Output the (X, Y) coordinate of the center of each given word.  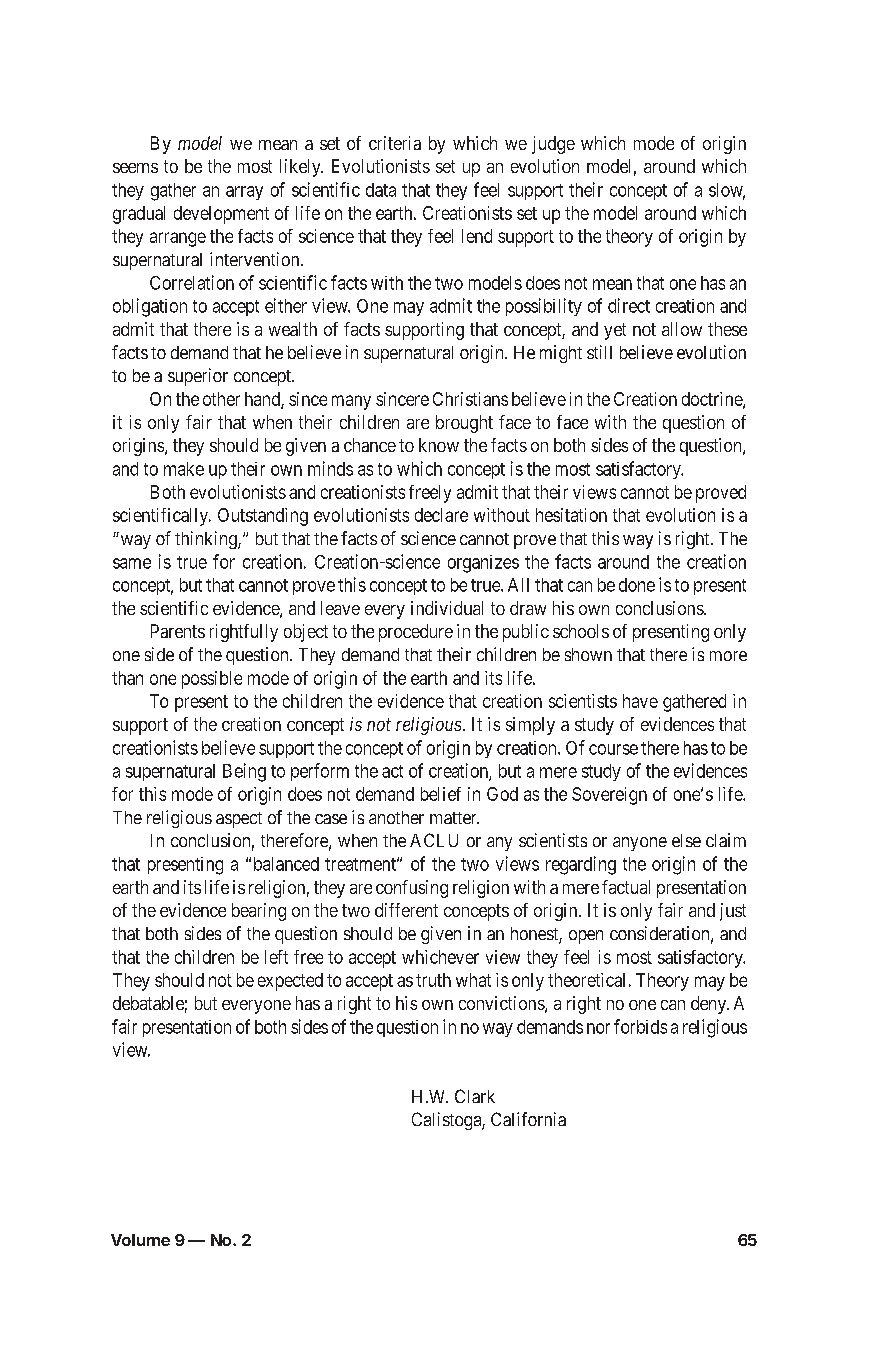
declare (441, 515)
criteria (395, 143)
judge (553, 145)
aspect (239, 820)
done (637, 585)
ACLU (434, 840)
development (221, 215)
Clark (475, 1096)
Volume (140, 1240)
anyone (640, 844)
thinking (207, 540)
